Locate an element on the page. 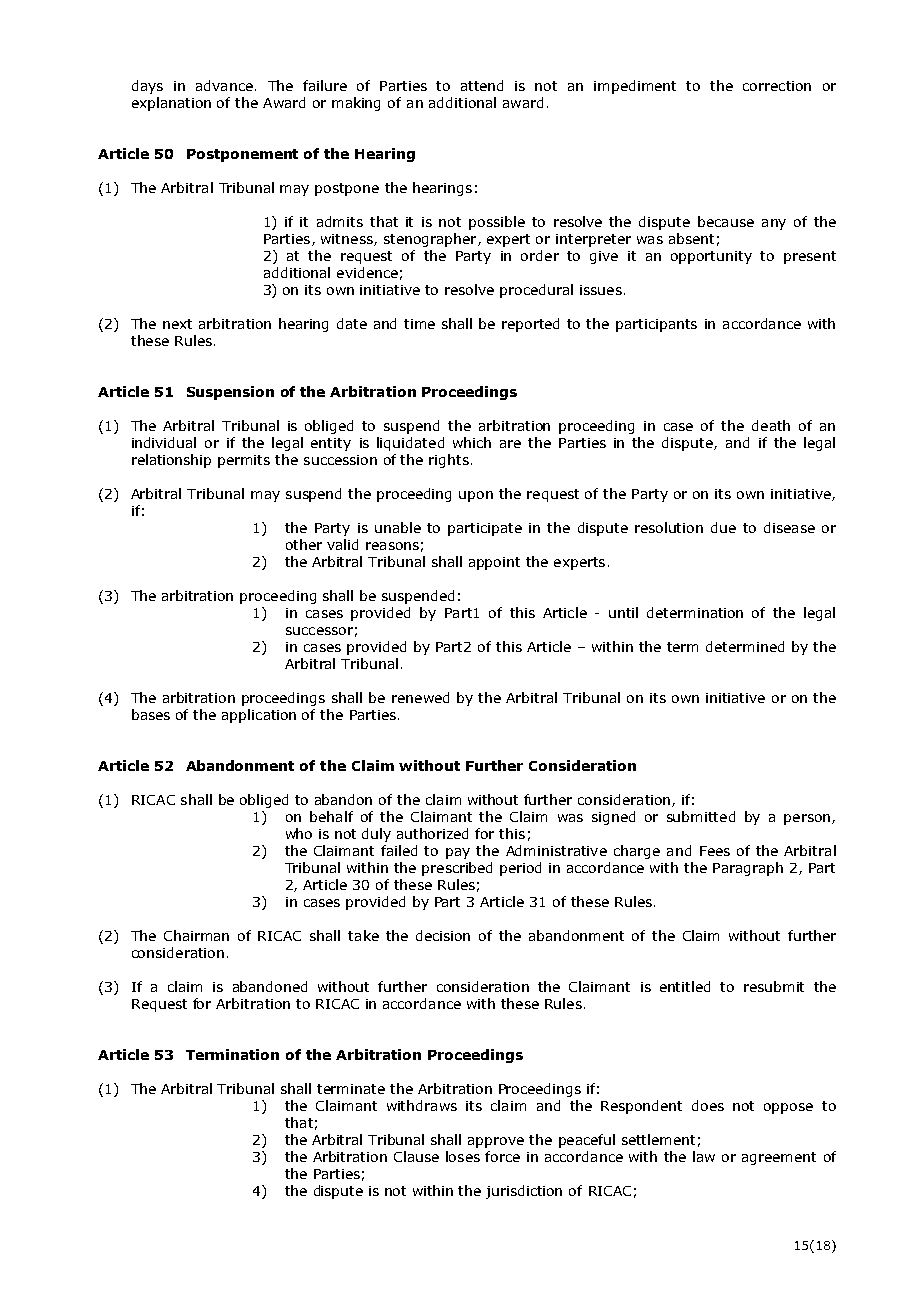 This image has width=924, height=1308. who is located at coordinates (299, 833).
